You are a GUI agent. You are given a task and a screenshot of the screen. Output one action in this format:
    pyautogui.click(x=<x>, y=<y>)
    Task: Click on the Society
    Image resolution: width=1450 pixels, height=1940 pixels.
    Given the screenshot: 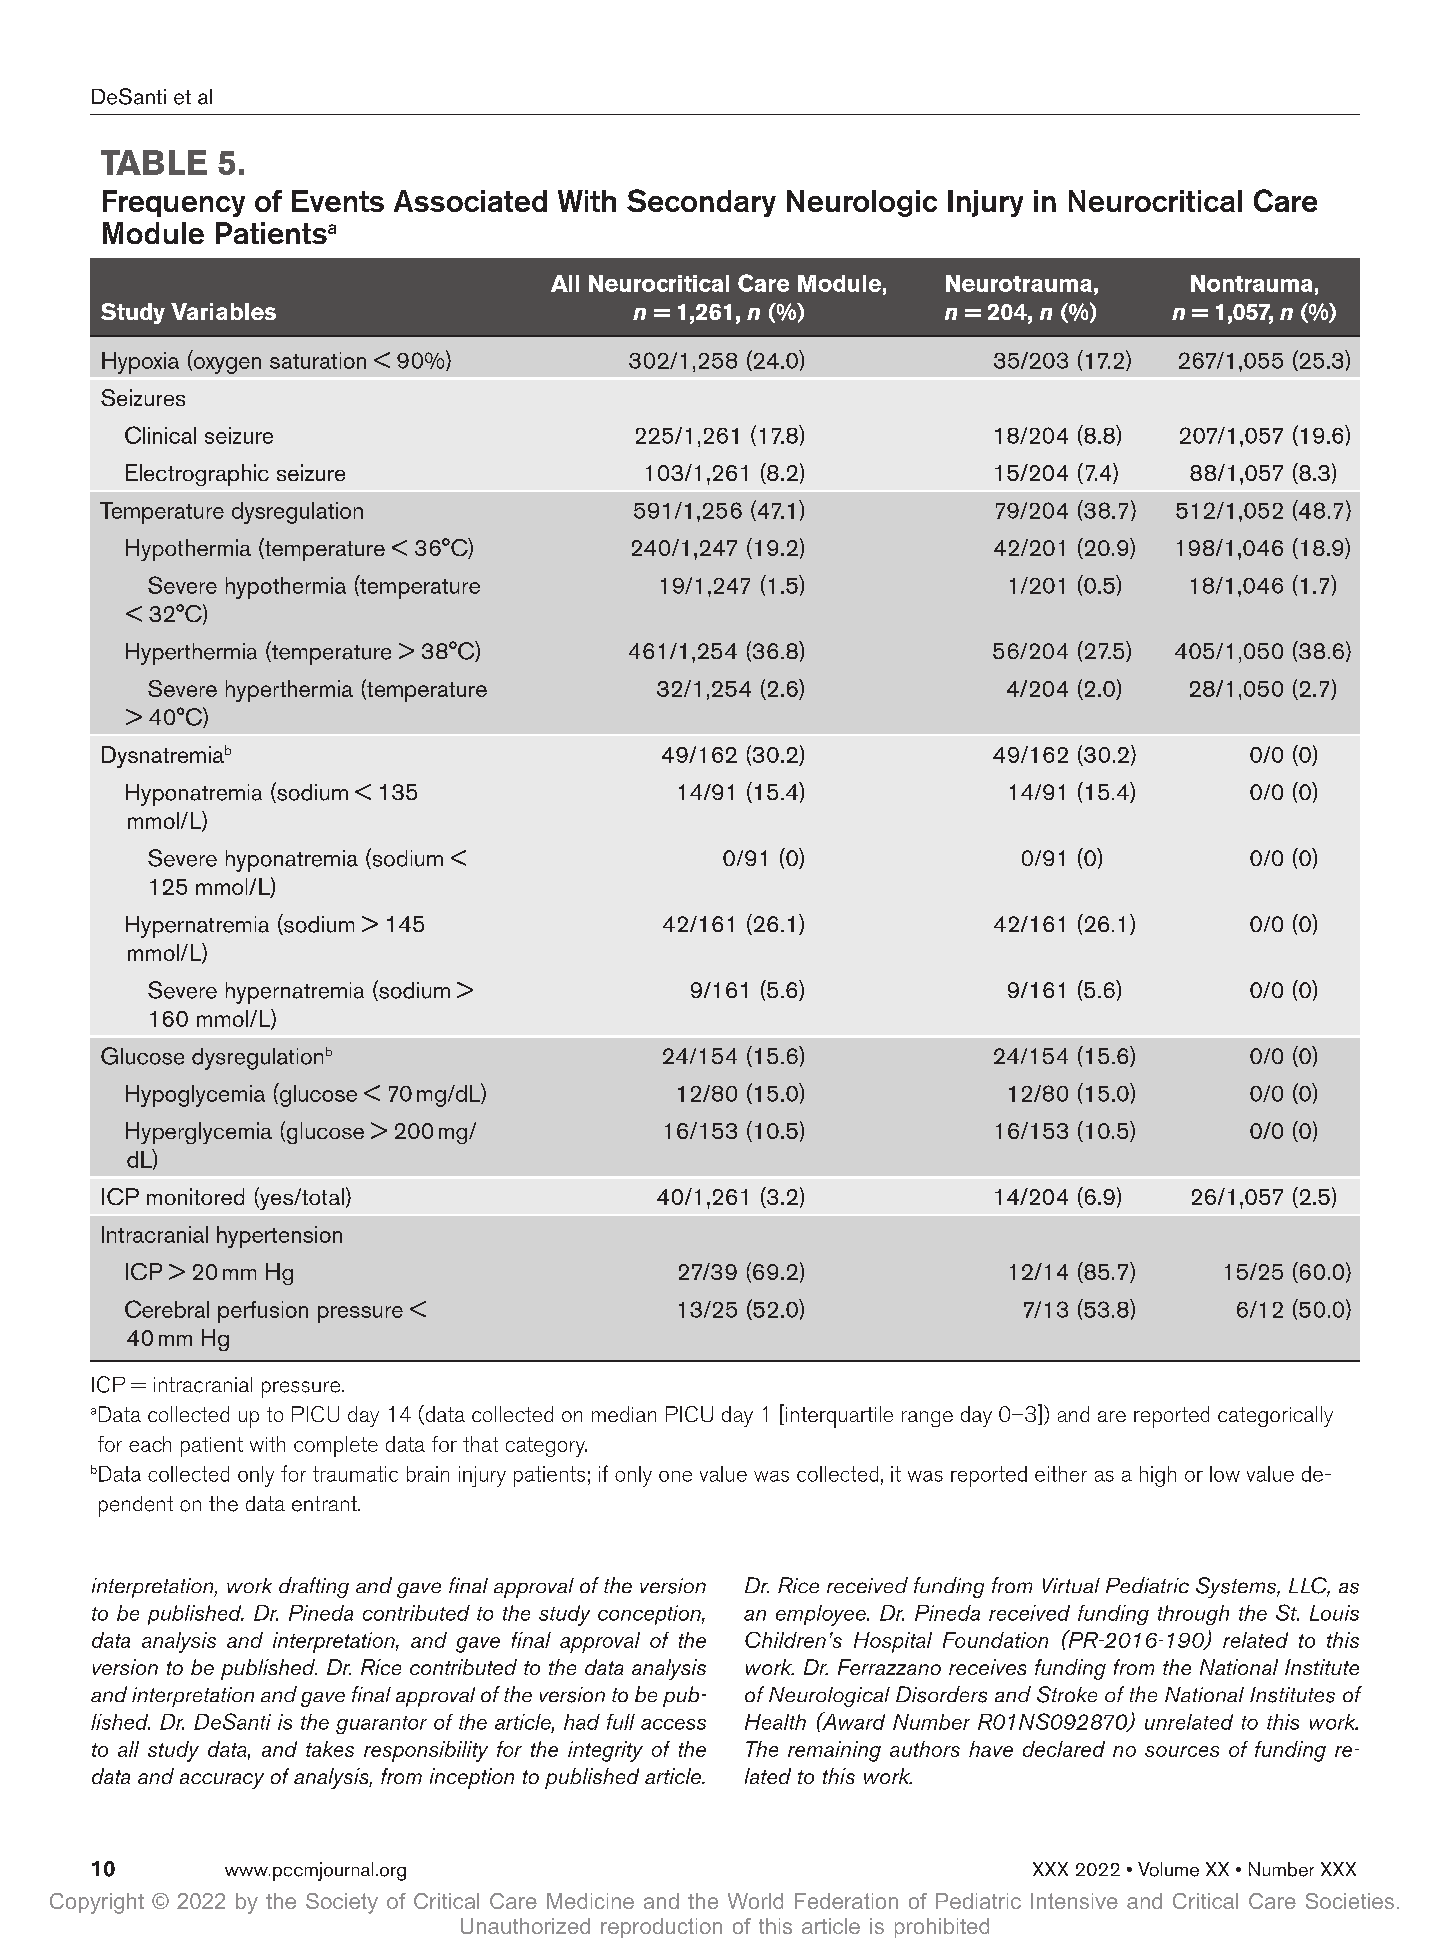 What is the action you would take?
    pyautogui.click(x=342, y=1903)
